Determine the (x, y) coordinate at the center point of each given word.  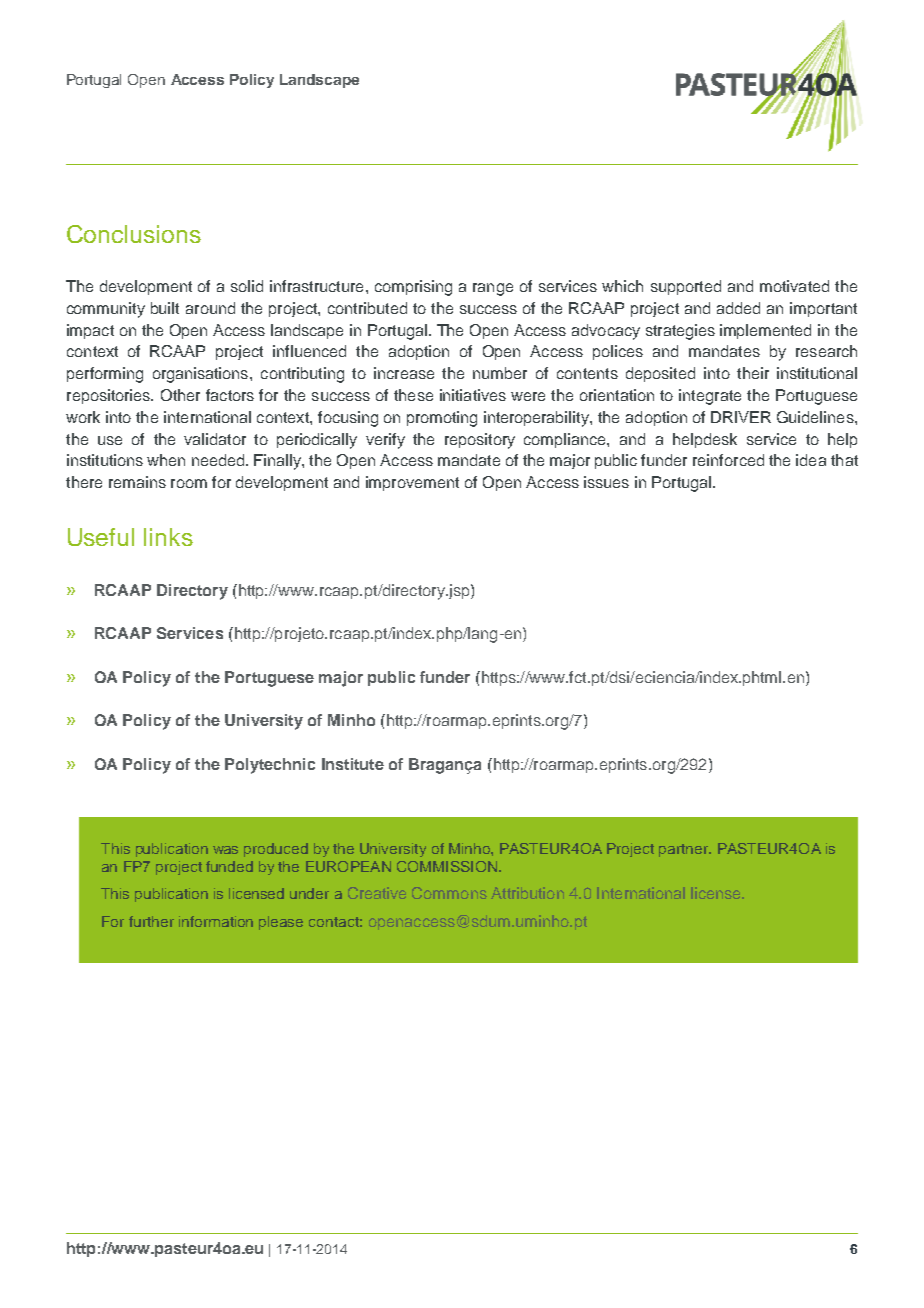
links (168, 537)
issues (606, 482)
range (493, 289)
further (151, 921)
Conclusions (134, 234)
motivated (794, 286)
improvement (412, 483)
